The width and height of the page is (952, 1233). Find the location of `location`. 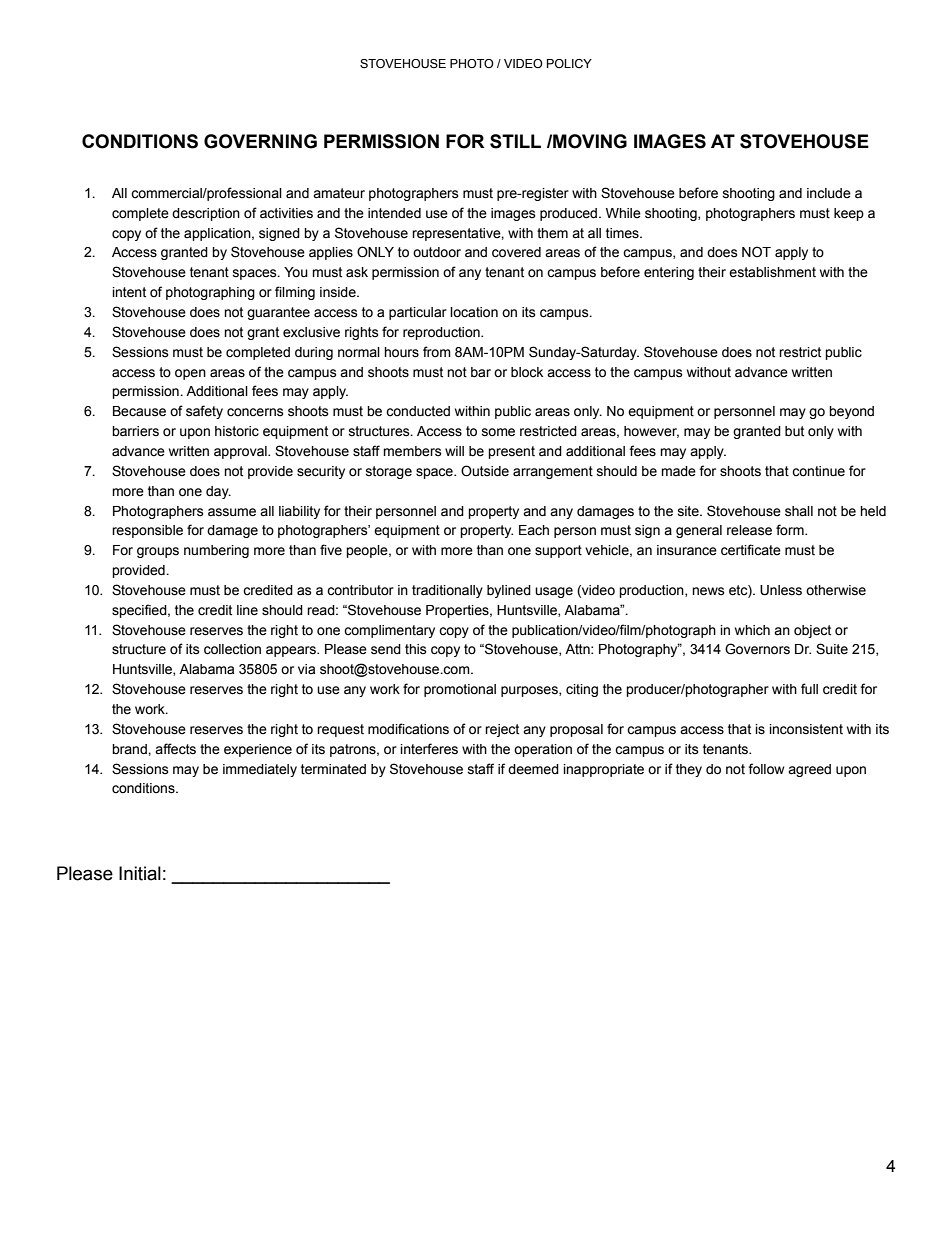

location is located at coordinates (474, 312).
